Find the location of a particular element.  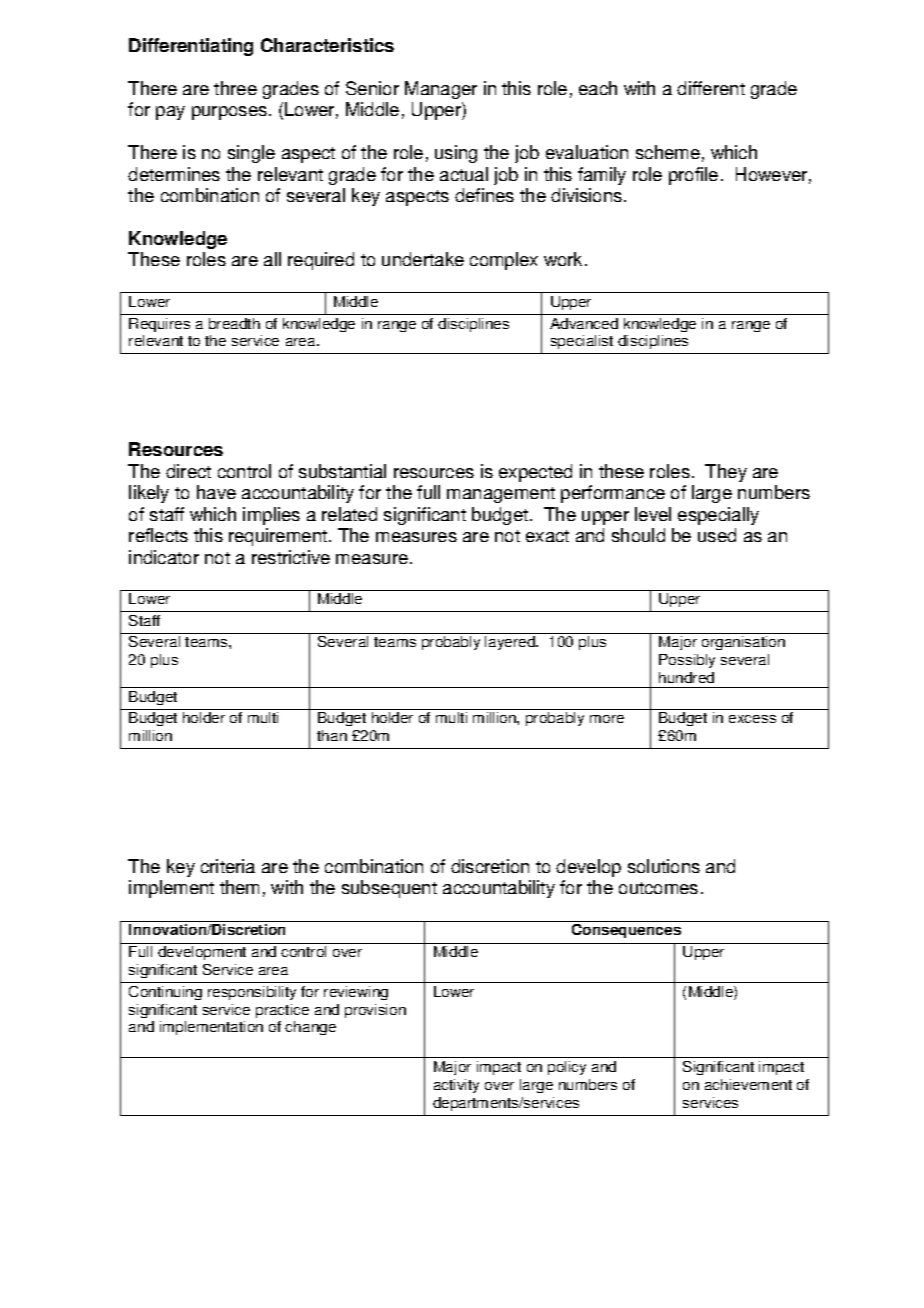

used is located at coordinates (717, 535).
